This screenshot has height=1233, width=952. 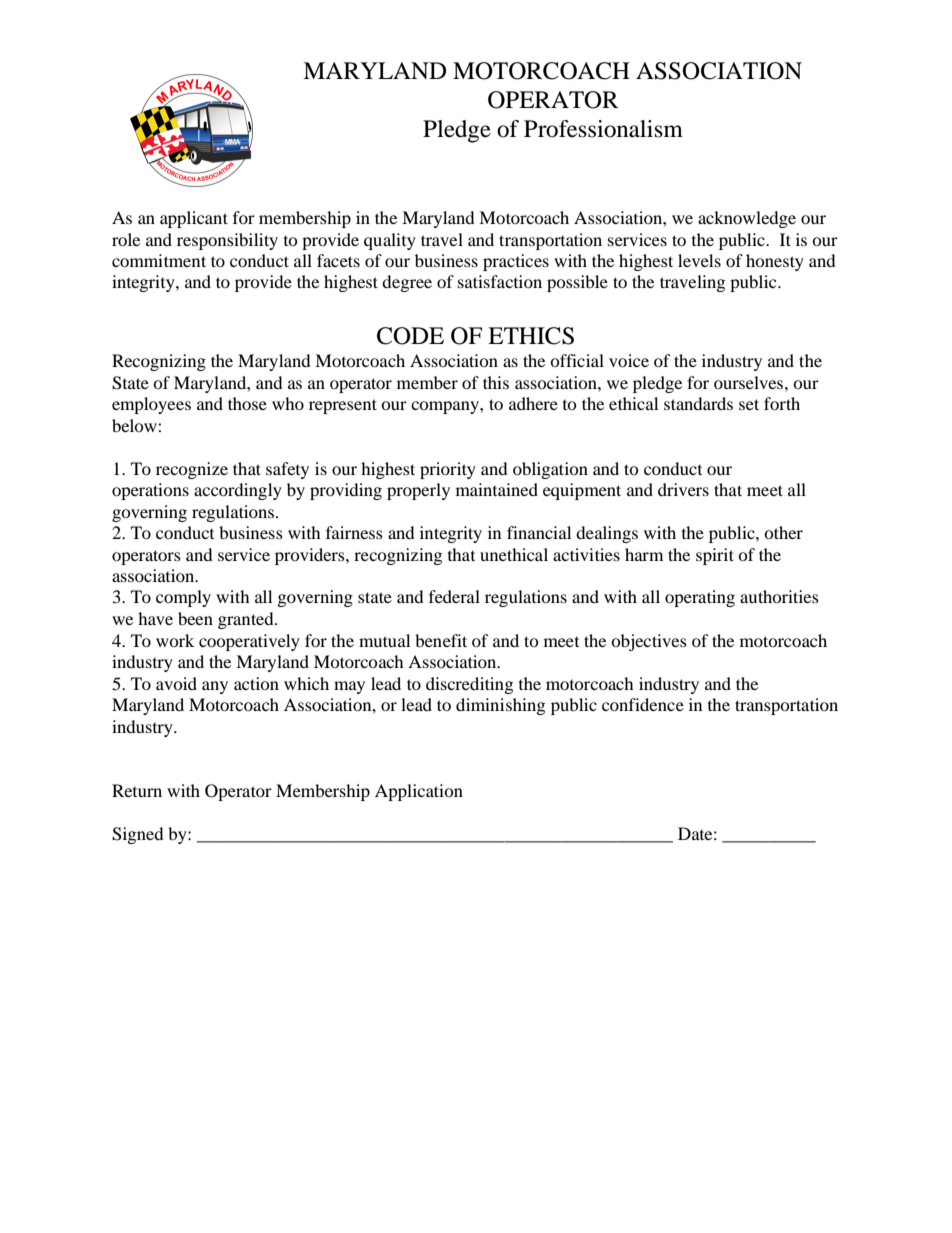 What do you see at coordinates (643, 704) in the screenshot?
I see `confidence` at bounding box center [643, 704].
